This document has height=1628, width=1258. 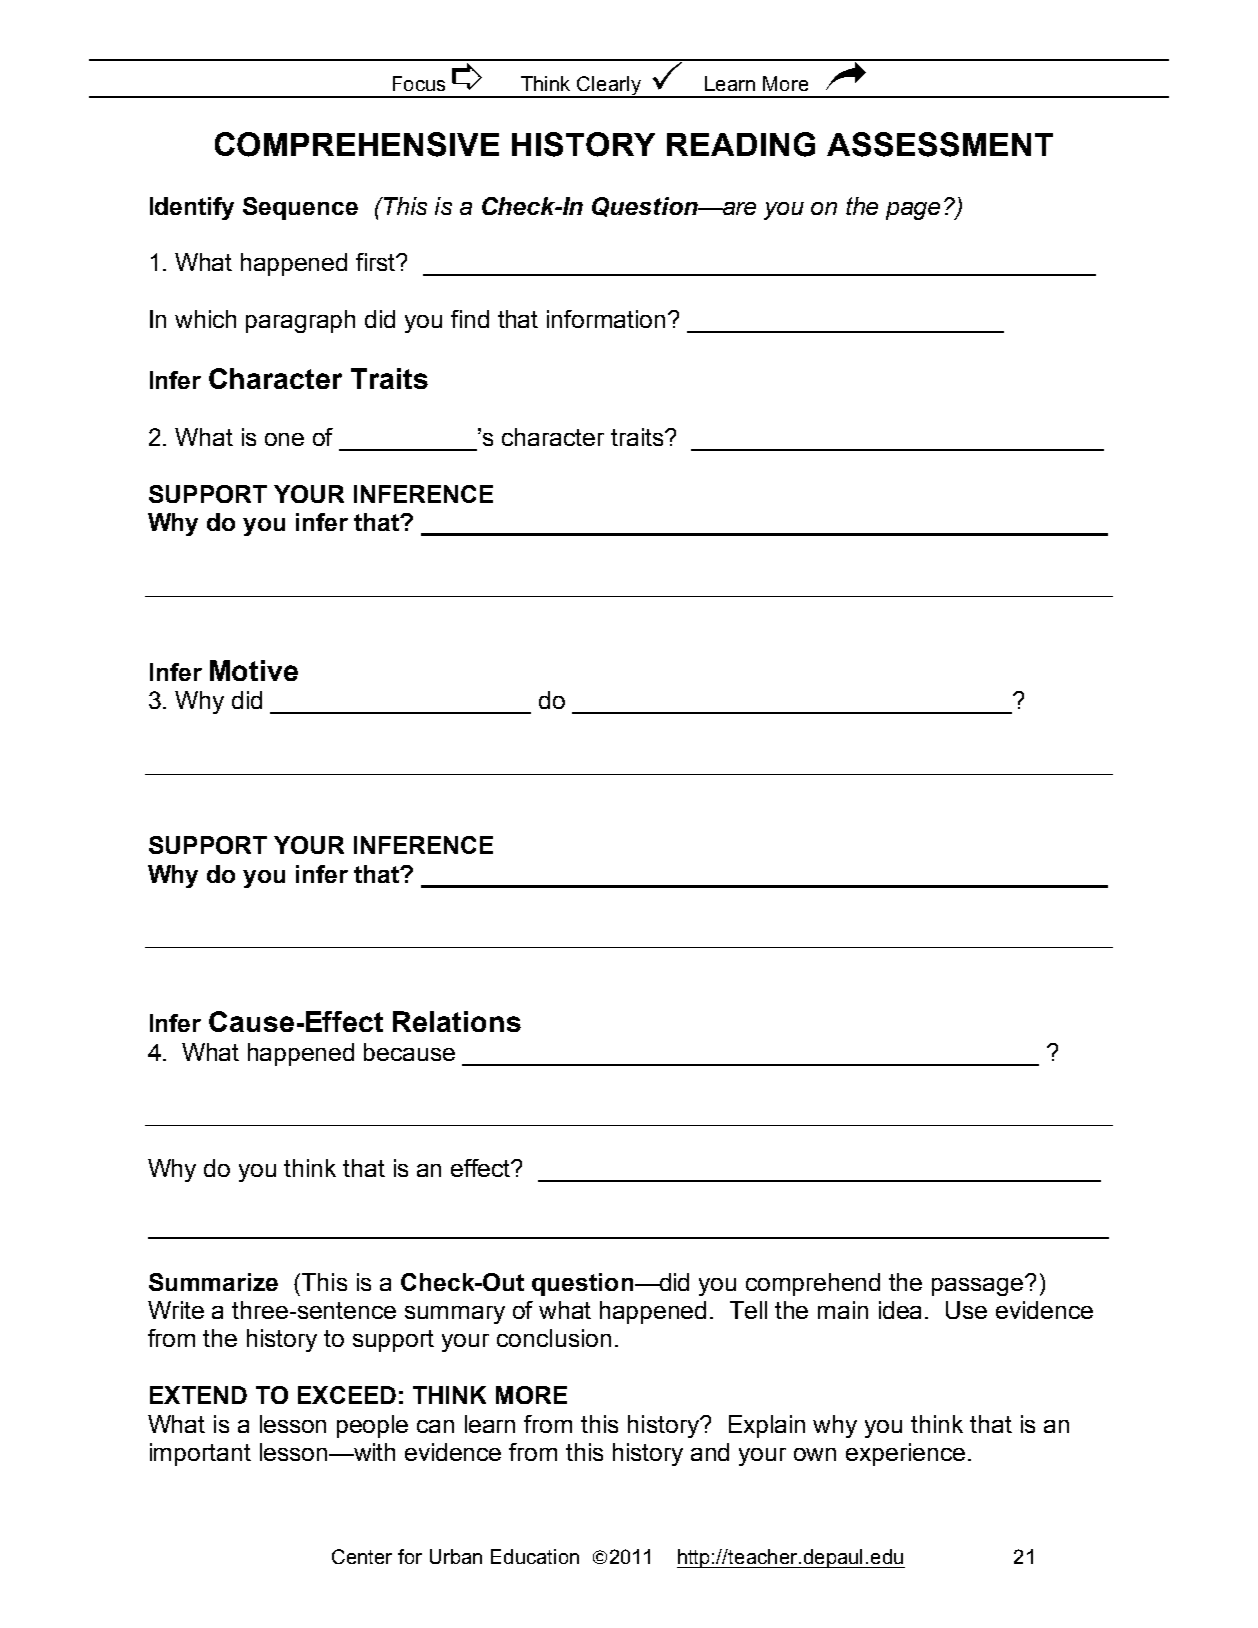 What do you see at coordinates (554, 1338) in the document?
I see `conclusion` at bounding box center [554, 1338].
